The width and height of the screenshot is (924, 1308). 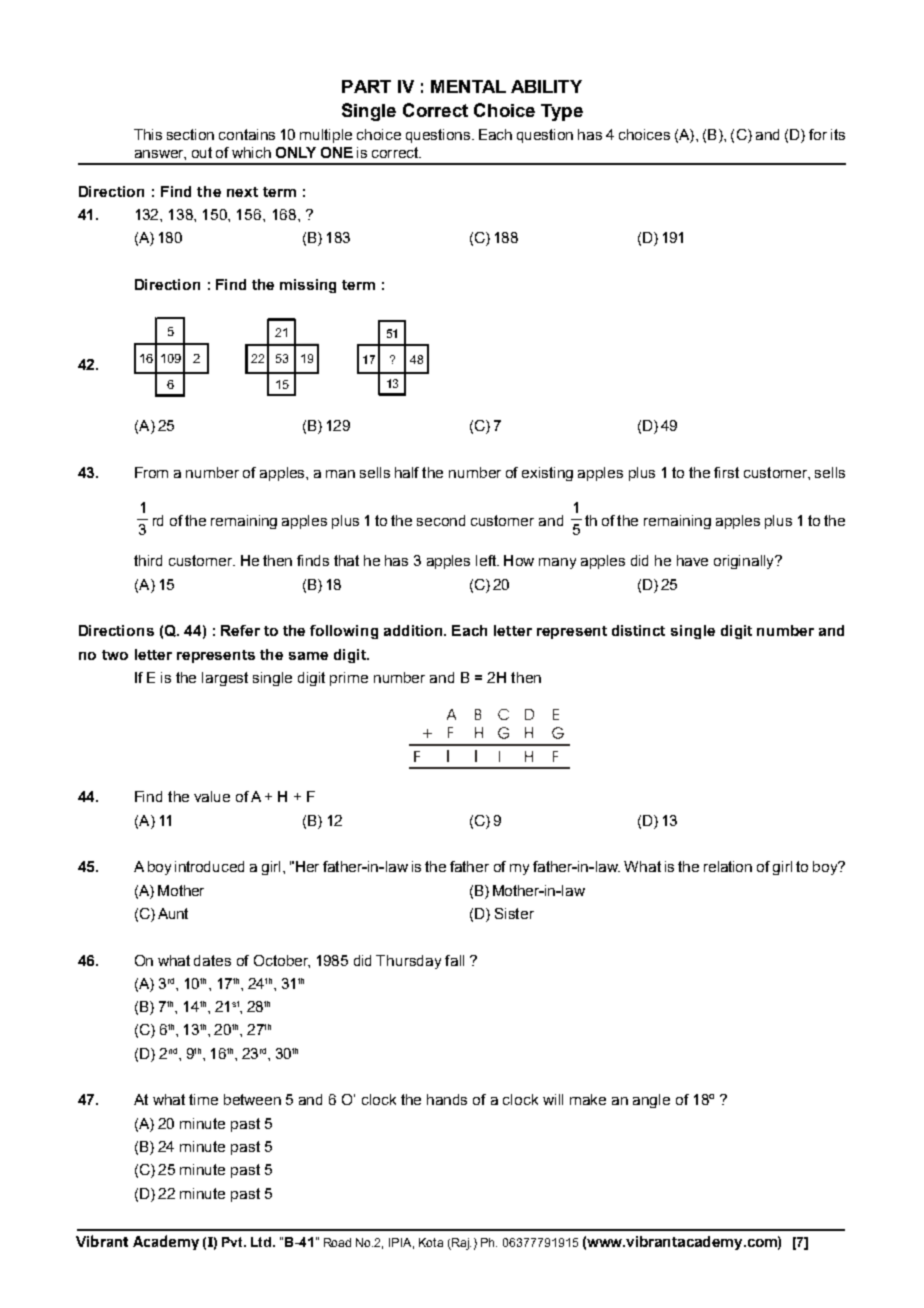 What do you see at coordinates (454, 960) in the screenshot?
I see `fall` at bounding box center [454, 960].
